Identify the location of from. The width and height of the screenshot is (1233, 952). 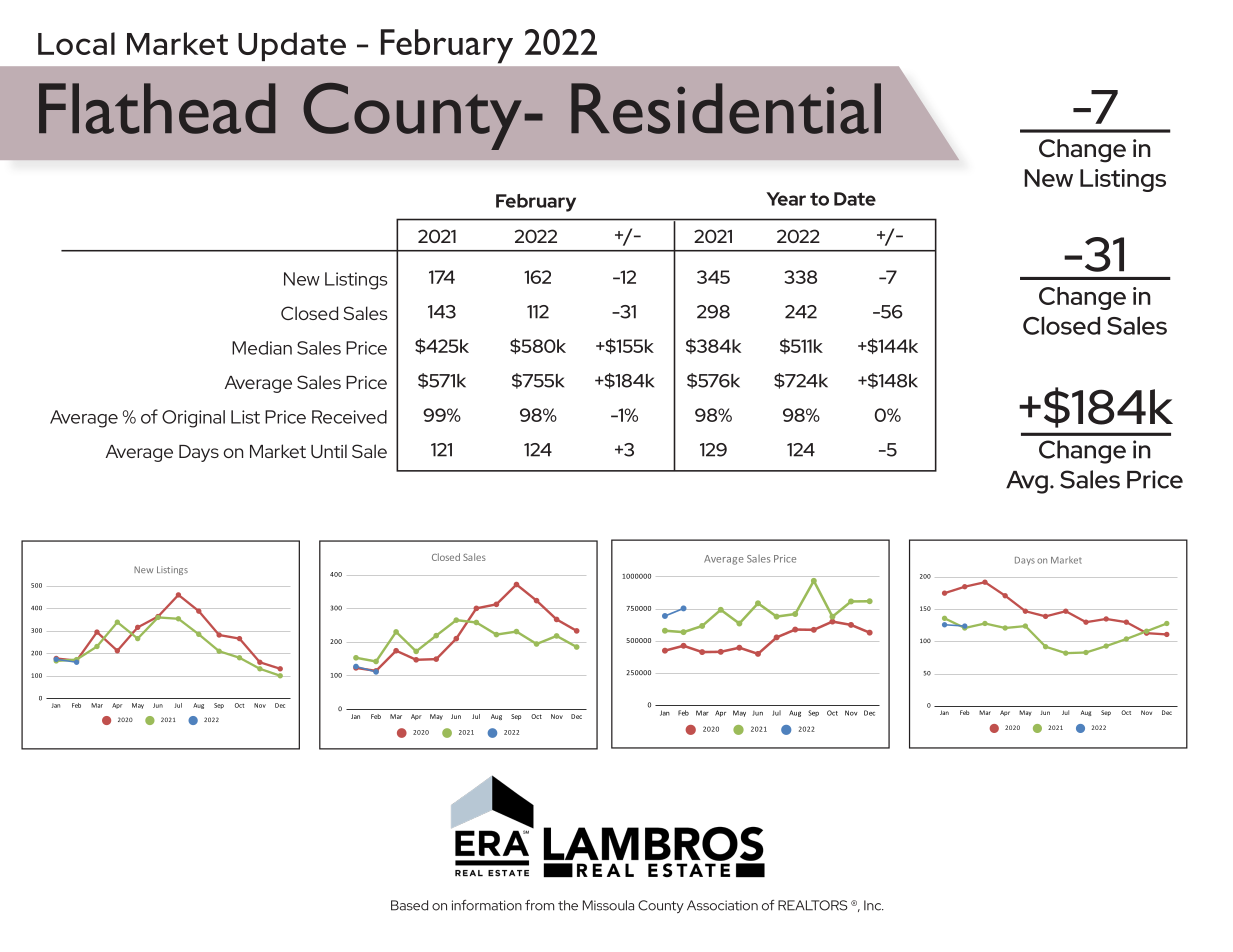
(539, 905).
